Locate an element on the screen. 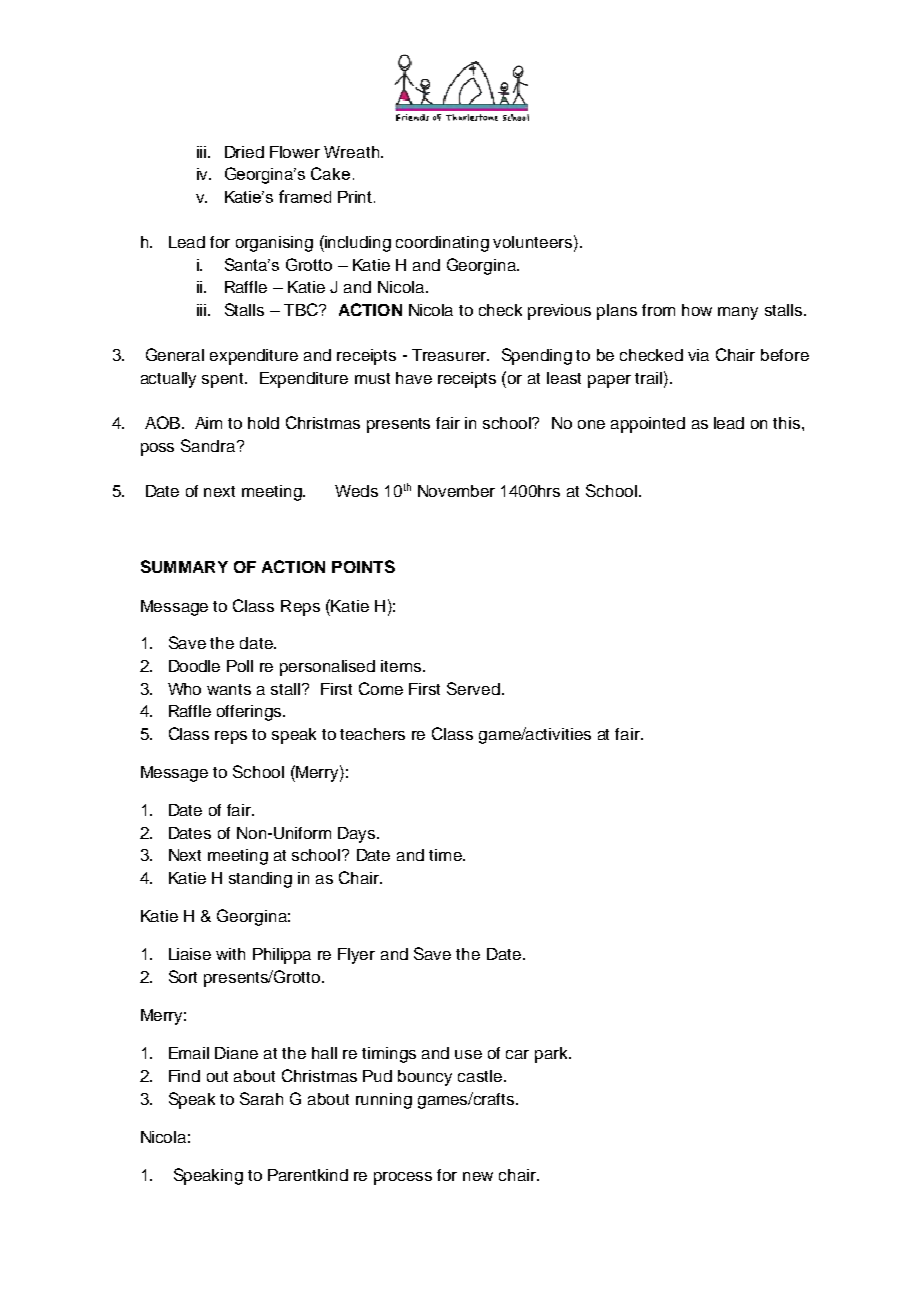 This screenshot has height=1308, width=924. with is located at coordinates (230, 954).
